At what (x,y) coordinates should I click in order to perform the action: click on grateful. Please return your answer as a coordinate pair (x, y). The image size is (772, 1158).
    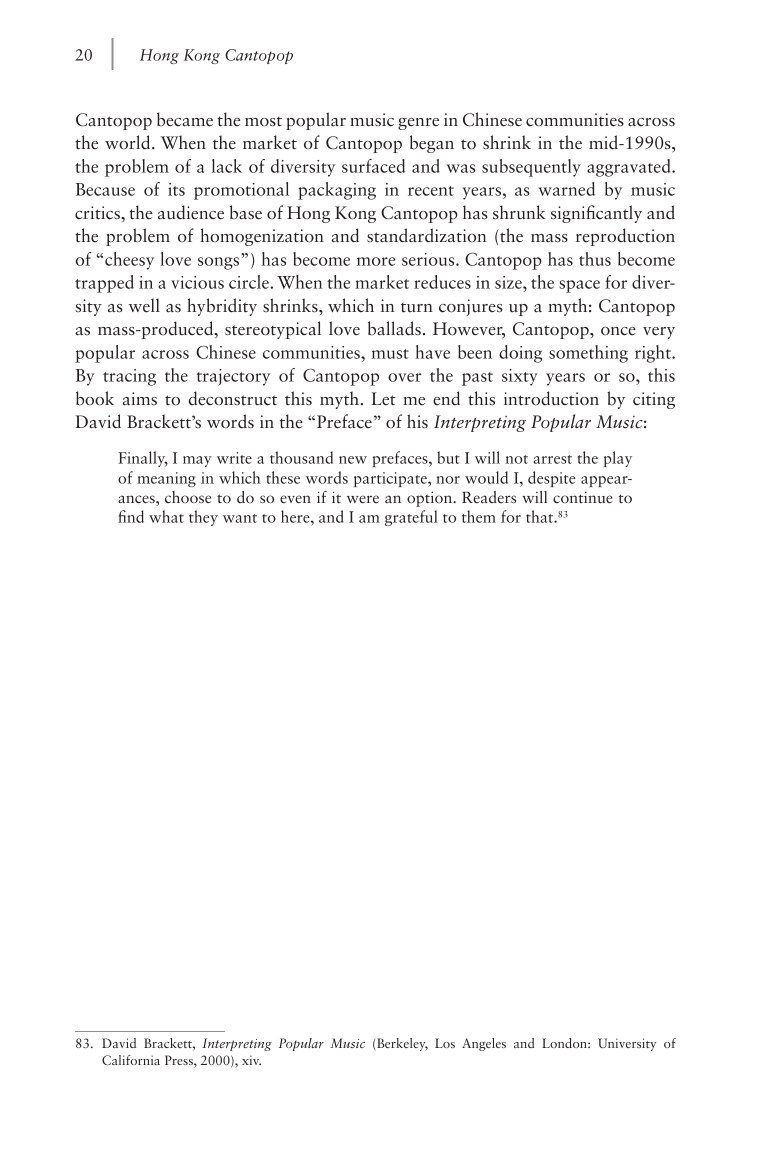
    Looking at the image, I should click on (411, 518).
